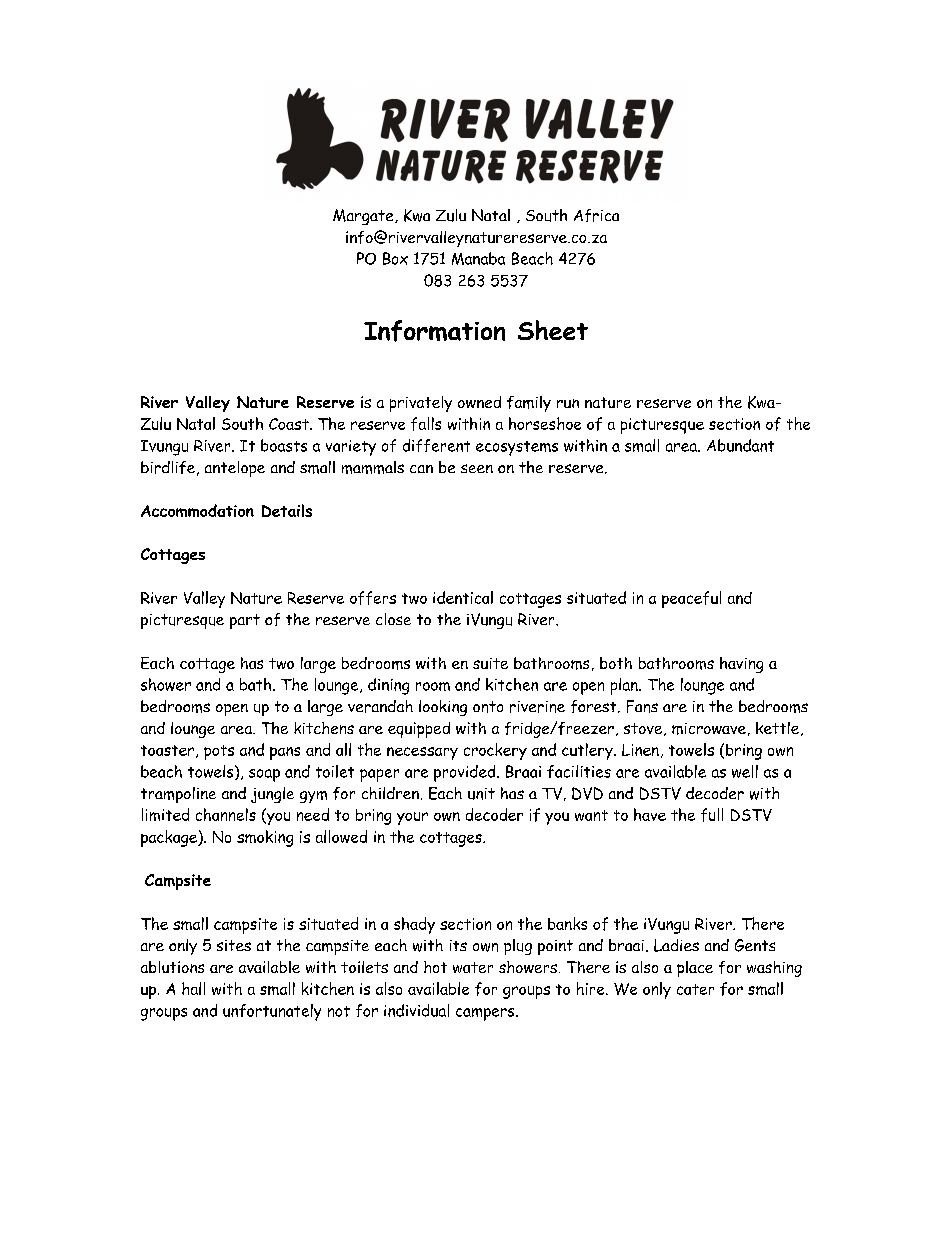 Image resolution: width=952 pixels, height=1233 pixels. Describe the element at coordinates (596, 215) in the screenshot. I see `Africa` at that location.
